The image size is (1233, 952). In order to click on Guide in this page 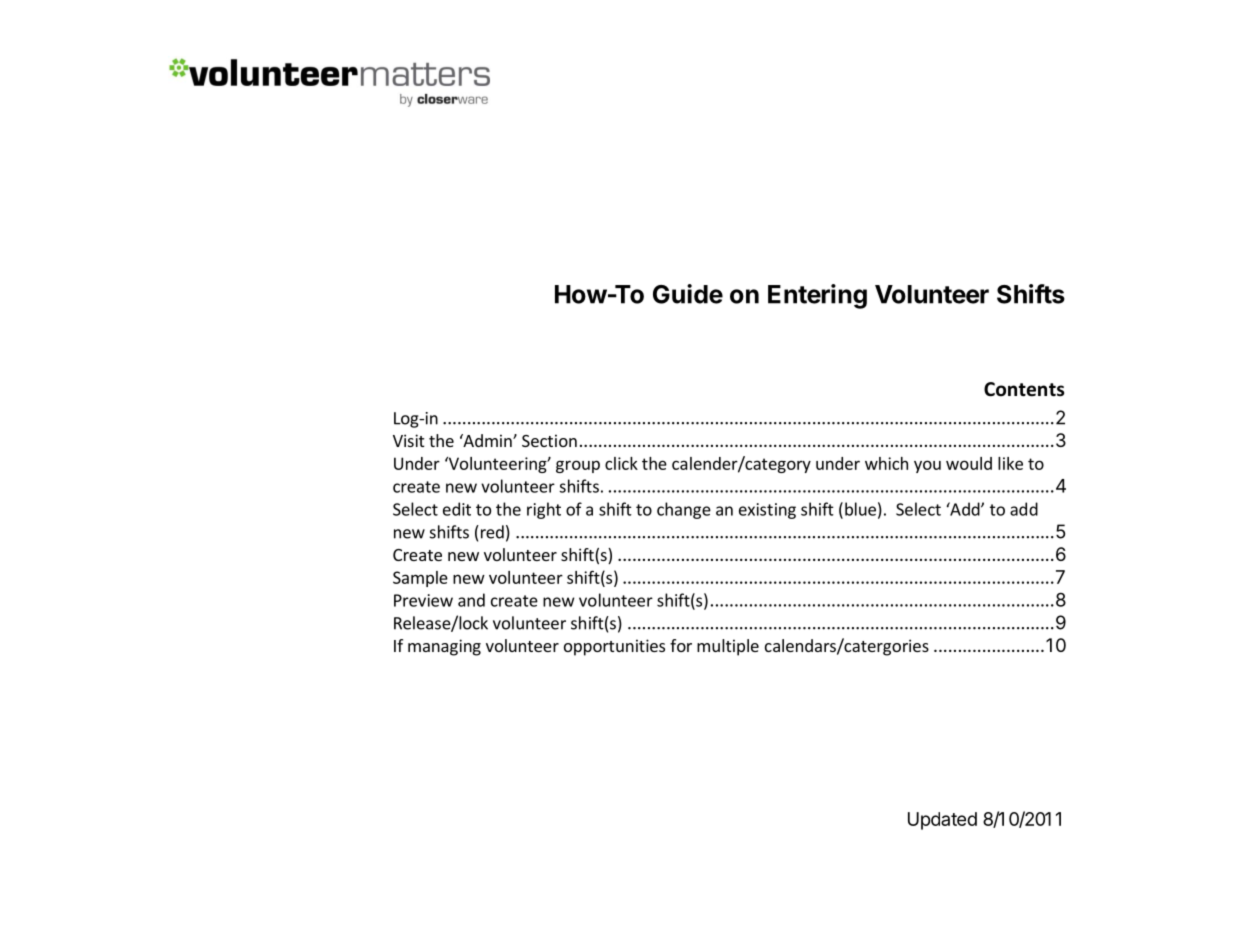, I will do `click(688, 294)`.
